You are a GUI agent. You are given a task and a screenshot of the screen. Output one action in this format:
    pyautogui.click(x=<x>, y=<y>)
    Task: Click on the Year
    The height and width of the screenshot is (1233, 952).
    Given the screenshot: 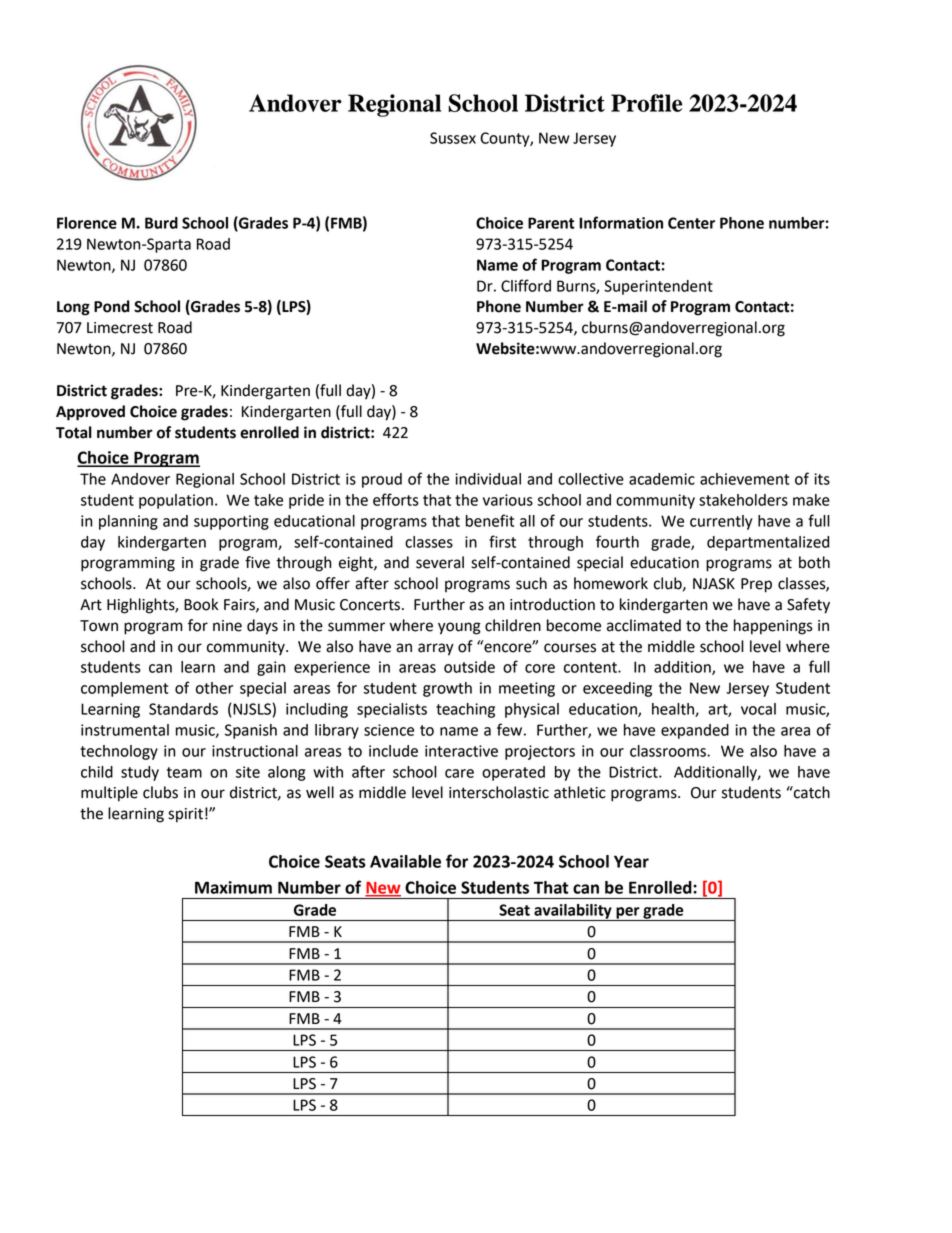 What is the action you would take?
    pyautogui.click(x=631, y=861)
